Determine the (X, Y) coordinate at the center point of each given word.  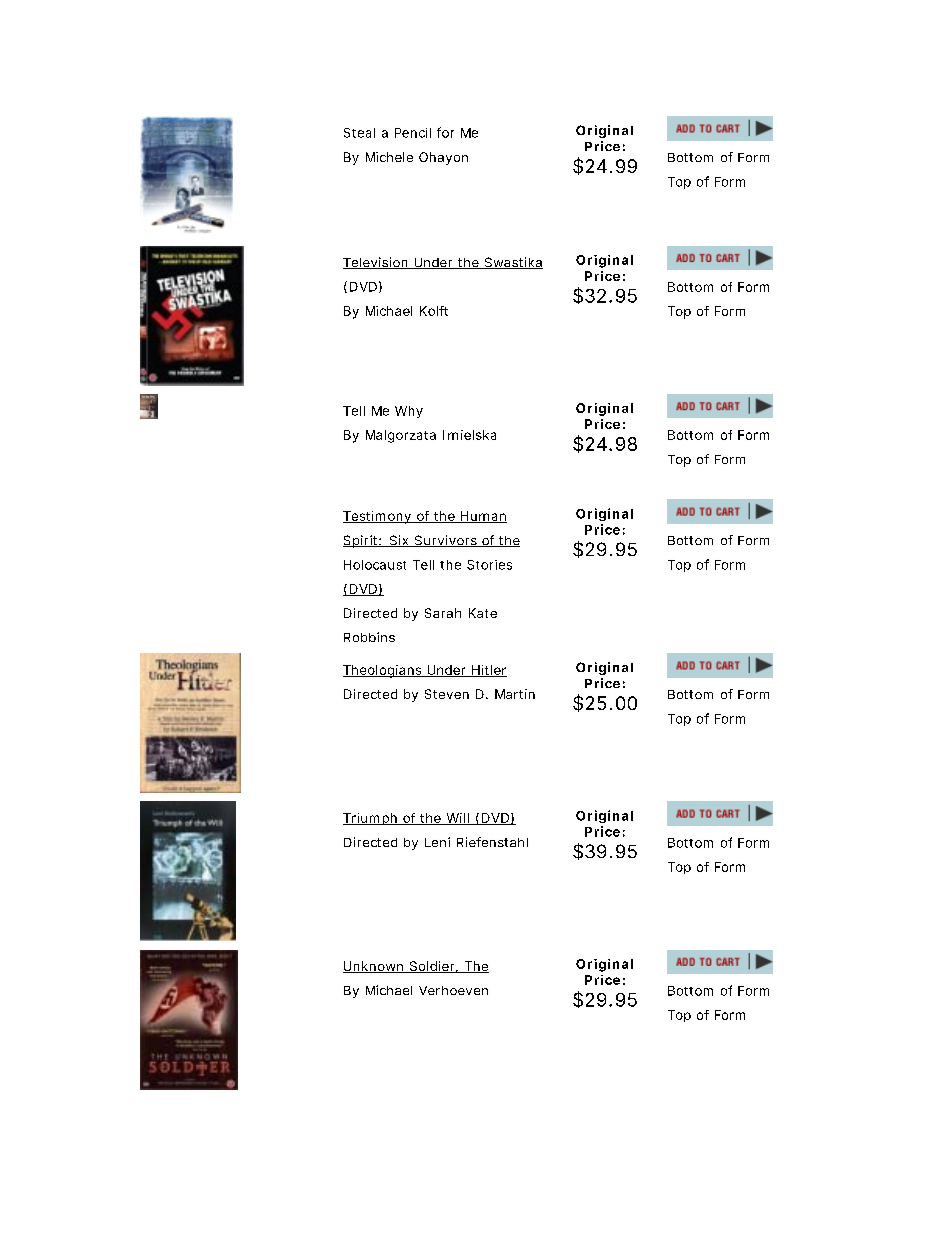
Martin (515, 694)
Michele (389, 157)
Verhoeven (453, 990)
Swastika (512, 263)
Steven (447, 694)
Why (409, 412)
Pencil (413, 133)
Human (483, 517)
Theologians (383, 671)
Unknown (374, 967)
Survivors (445, 541)
